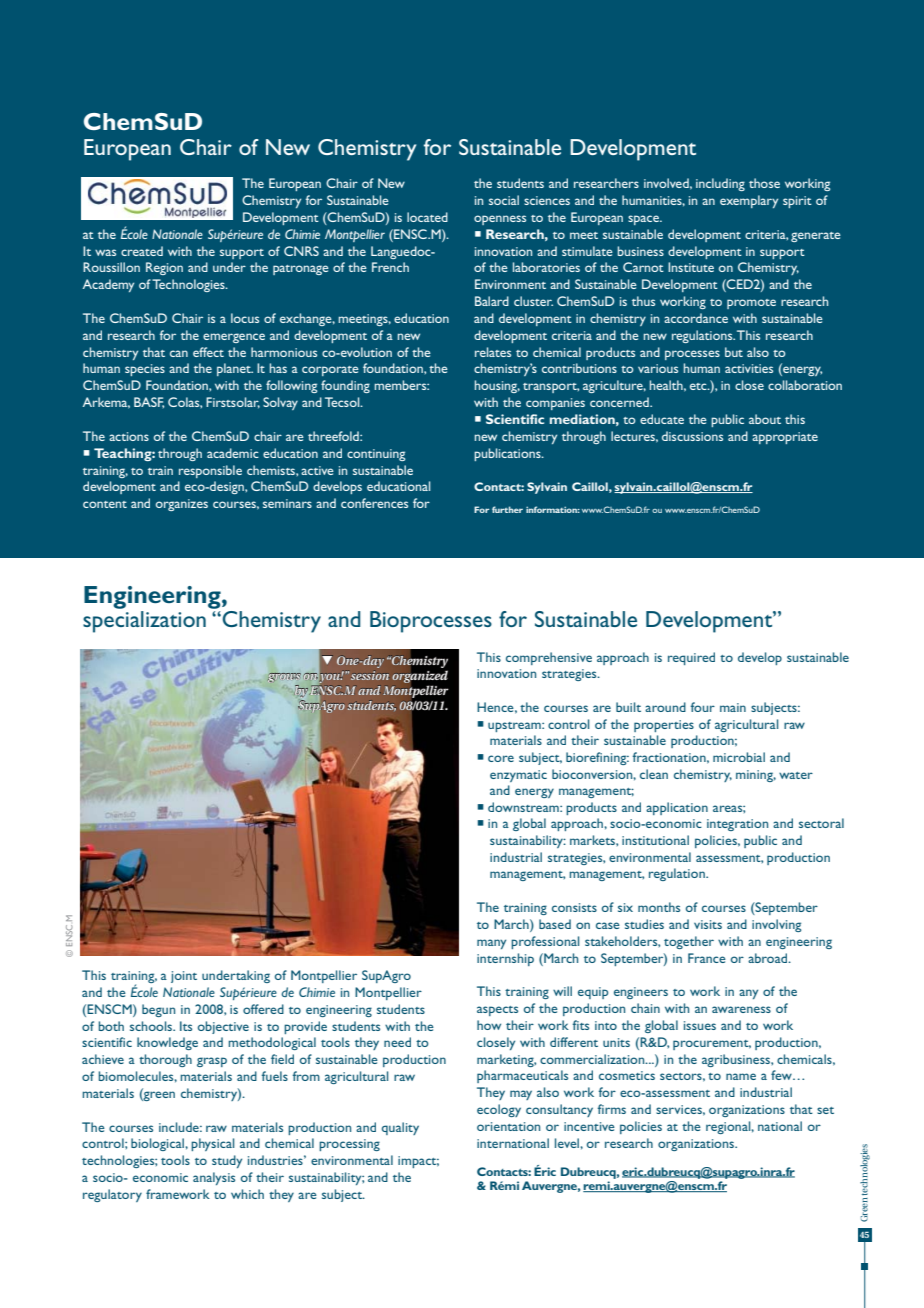 This image has height=1308, width=924. Describe the element at coordinates (708, 924) in the image. I see `visits` at that location.
